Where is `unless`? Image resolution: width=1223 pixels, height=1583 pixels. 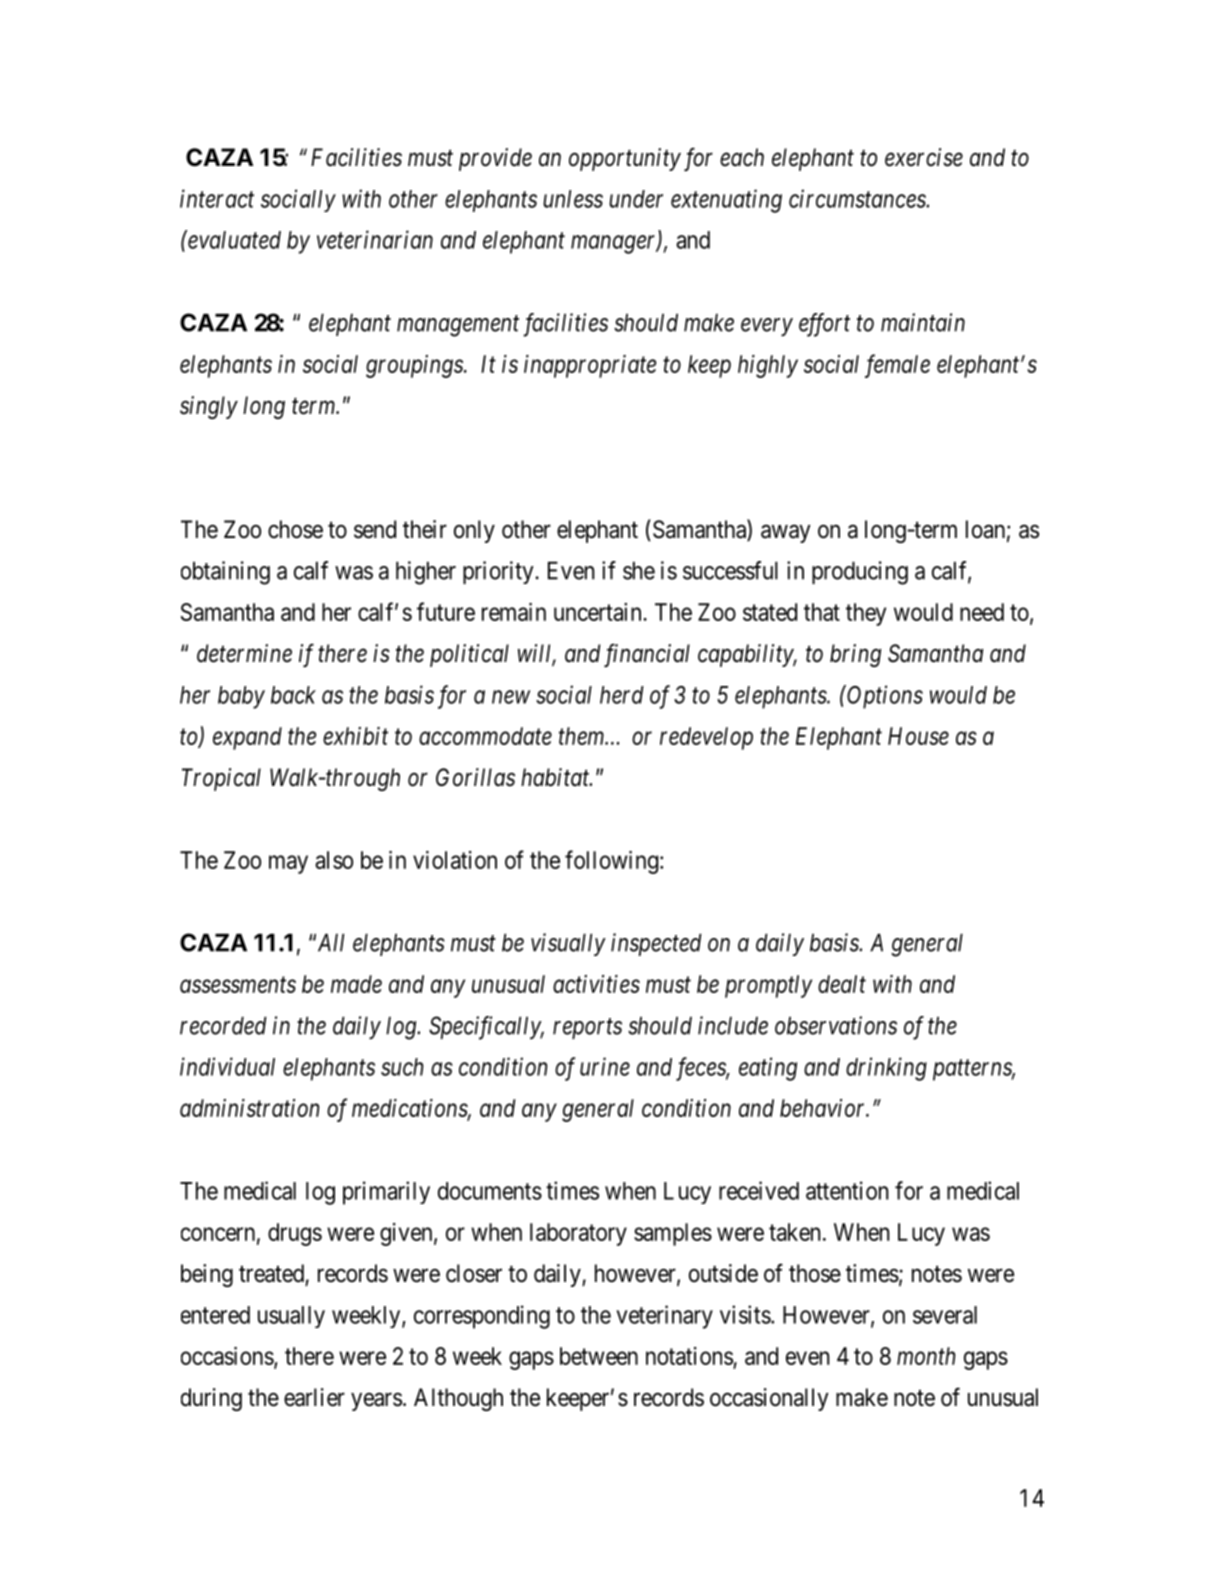
unless is located at coordinates (573, 199).
